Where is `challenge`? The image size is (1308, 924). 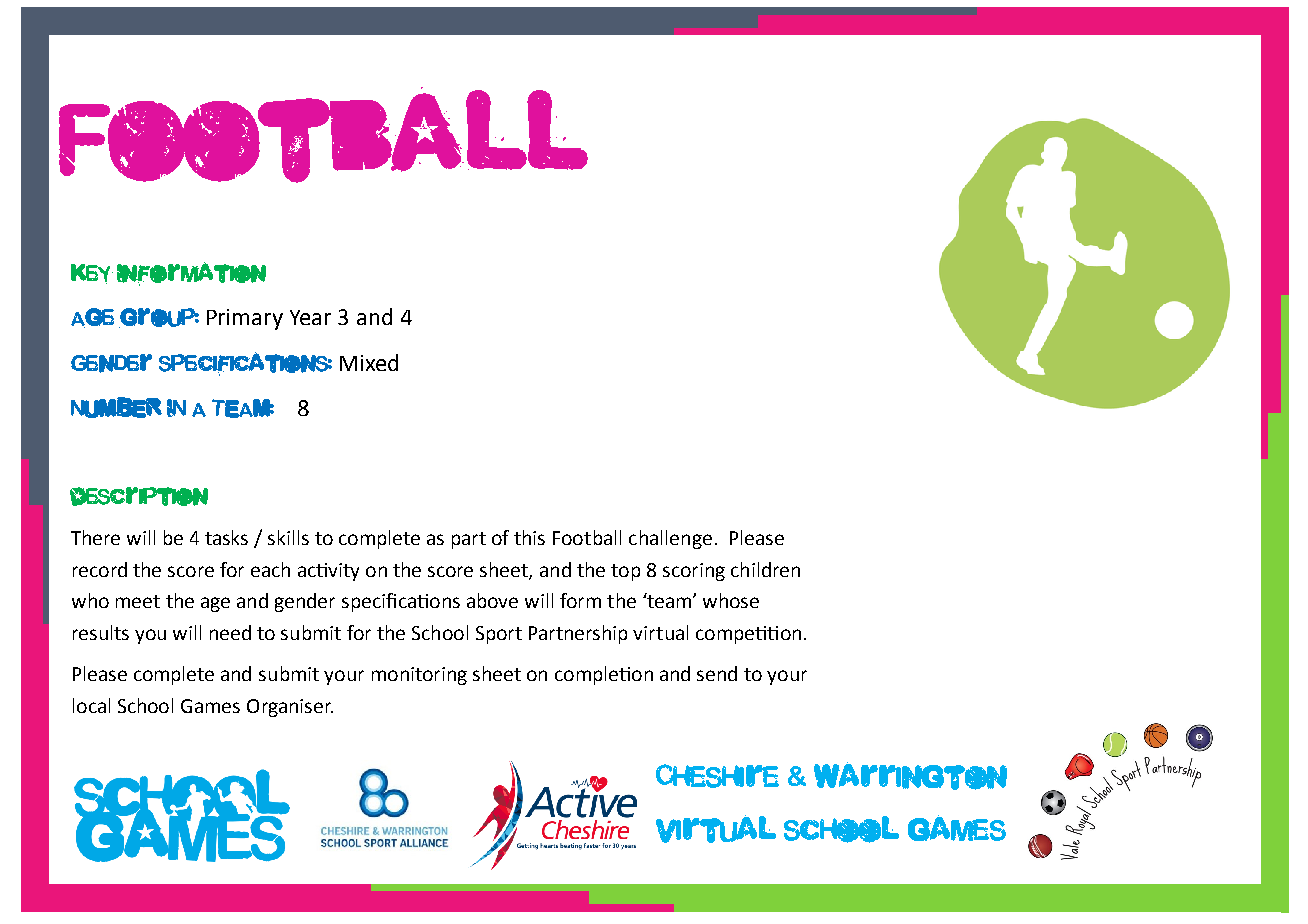 challenge is located at coordinates (670, 539).
